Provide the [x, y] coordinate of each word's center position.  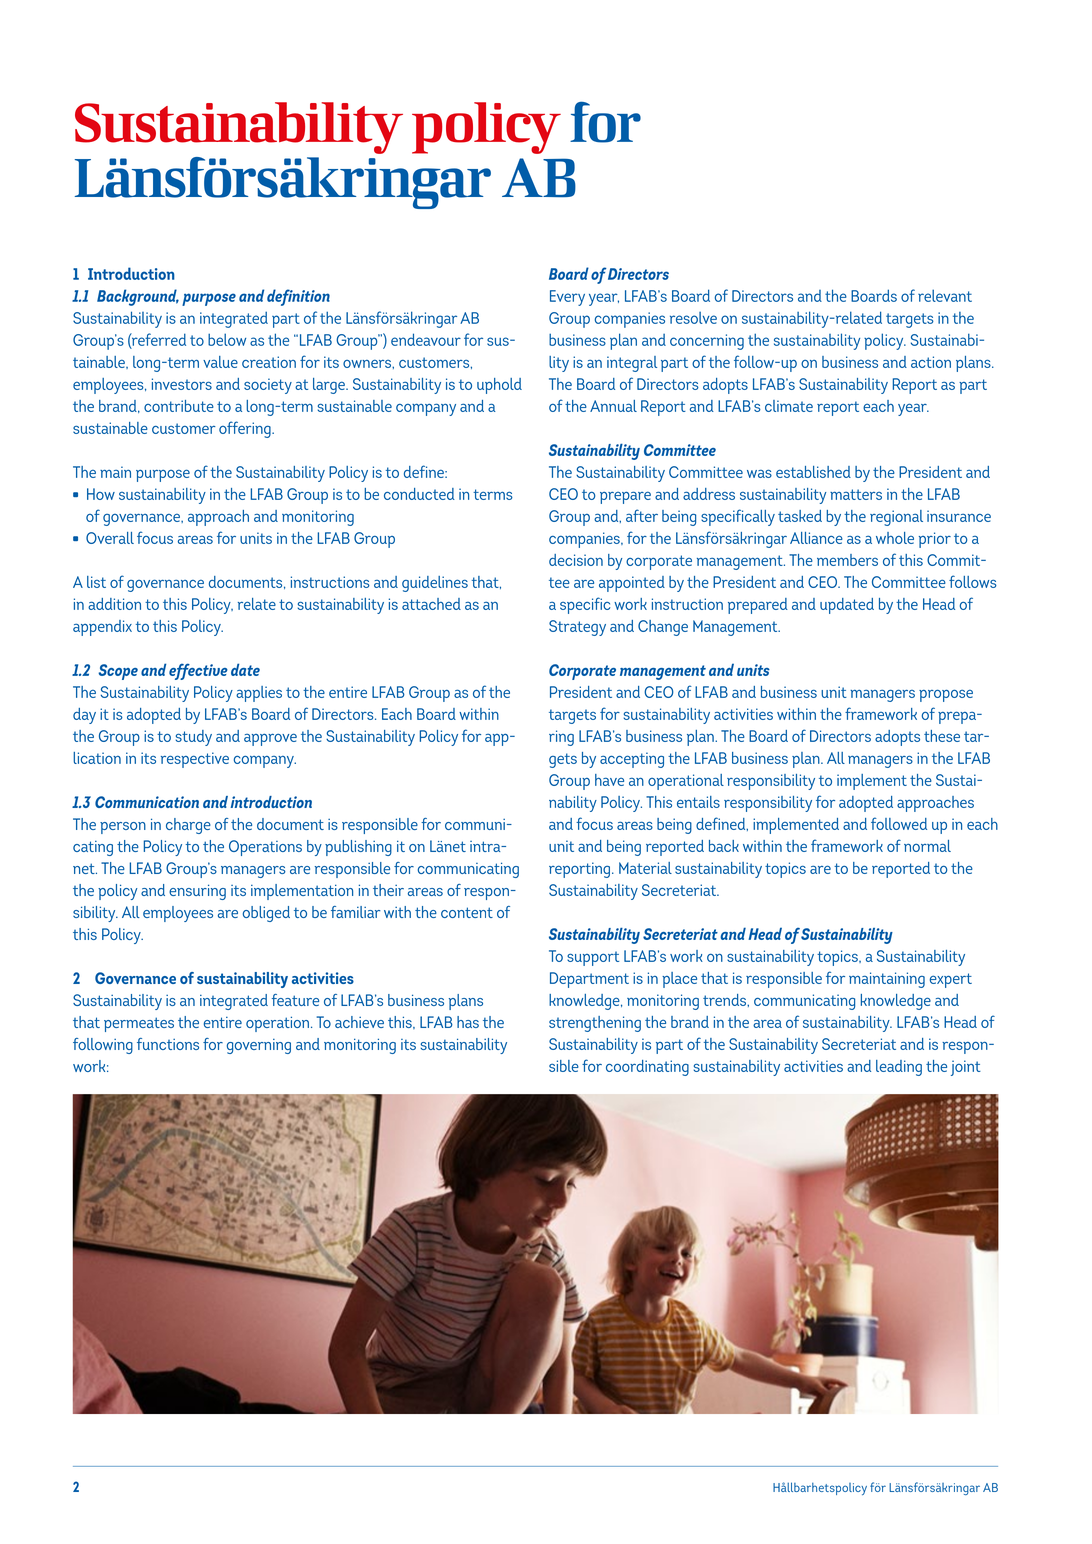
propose [946, 695]
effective [198, 671]
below [227, 339]
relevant [945, 295]
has [468, 1022]
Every [567, 298]
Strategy [577, 628]
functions [168, 1044]
